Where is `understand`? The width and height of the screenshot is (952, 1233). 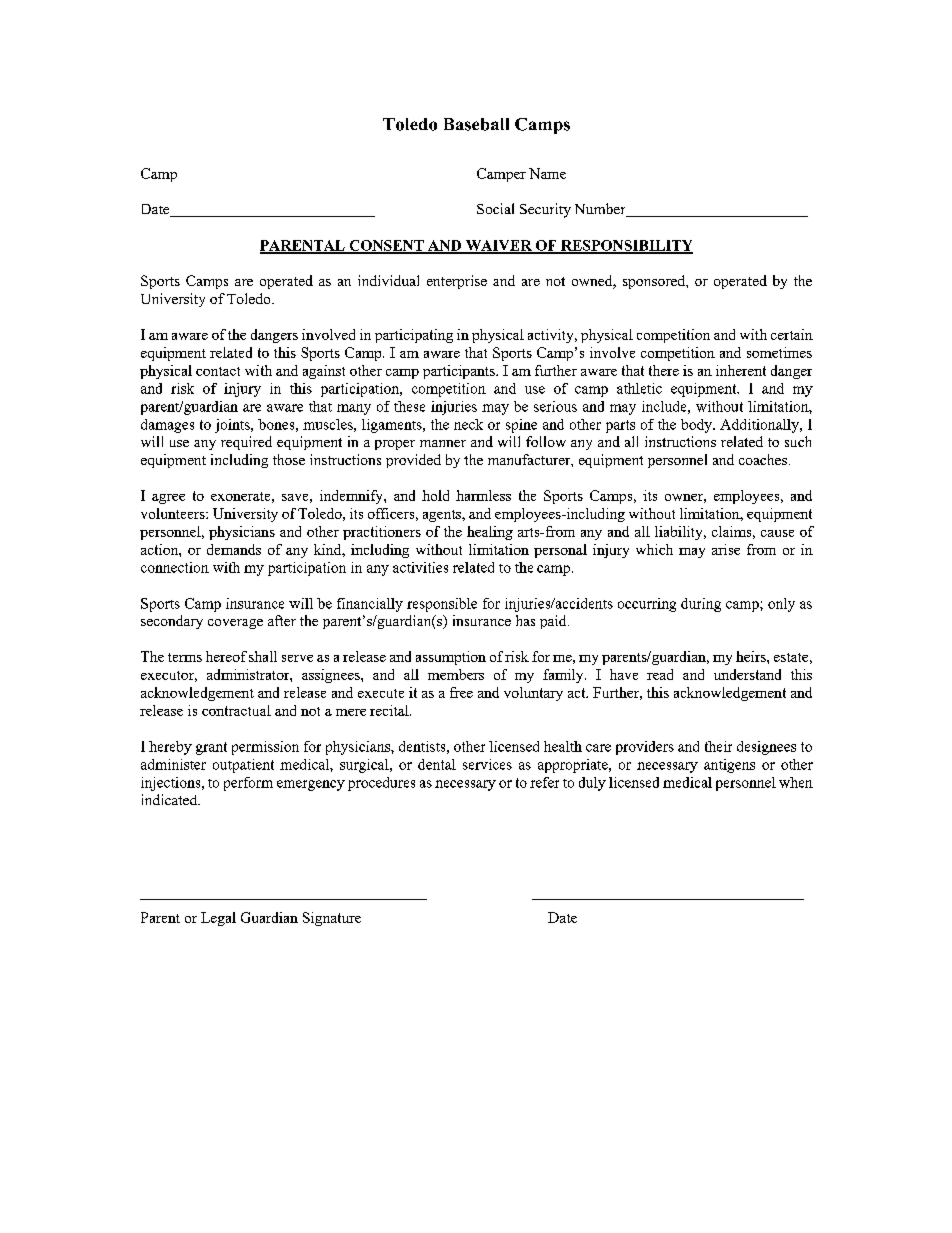
understand is located at coordinates (747, 674).
